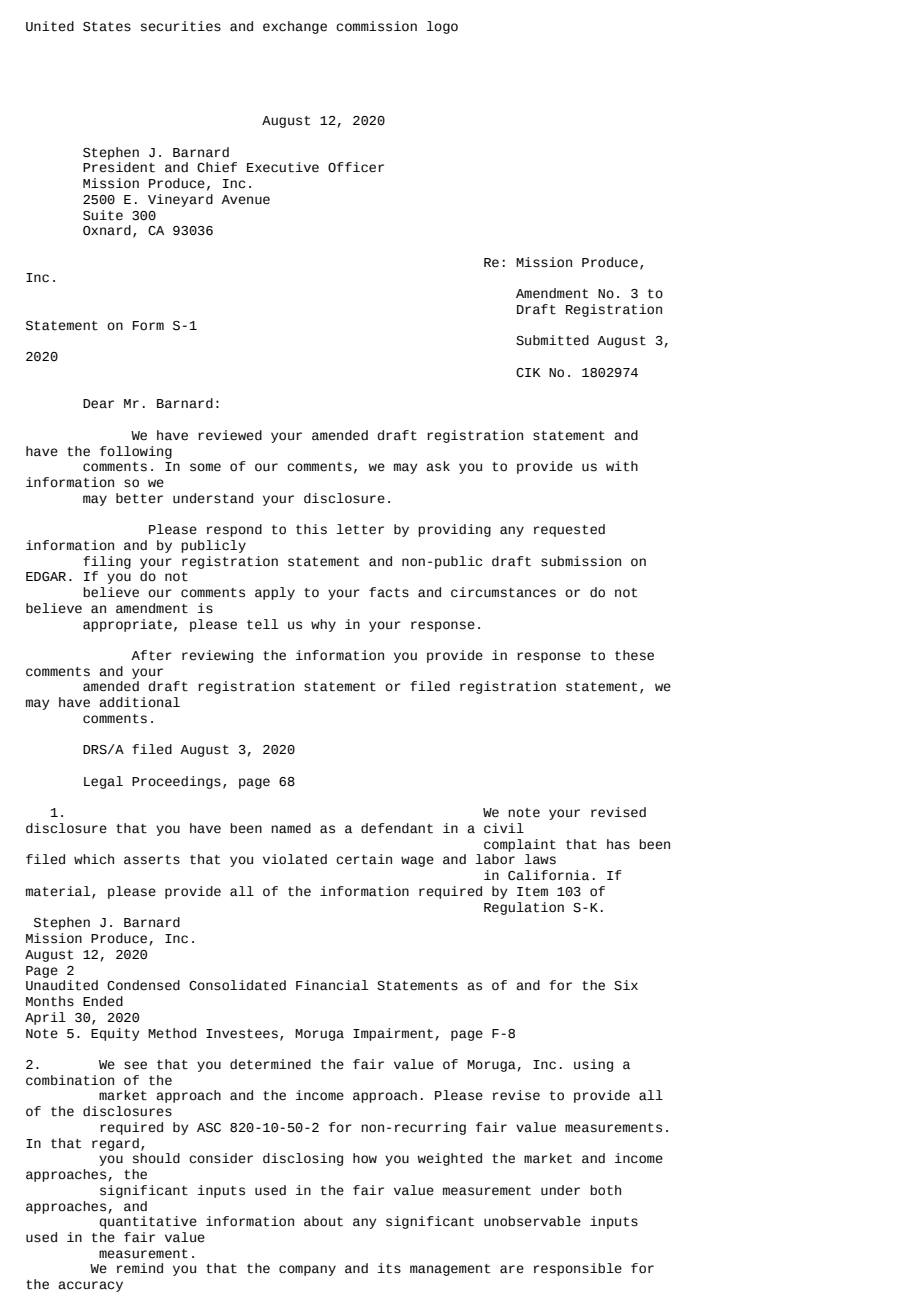 This image has height=1308, width=924. Describe the element at coordinates (127, 625) in the image. I see `appropriate` at that location.
